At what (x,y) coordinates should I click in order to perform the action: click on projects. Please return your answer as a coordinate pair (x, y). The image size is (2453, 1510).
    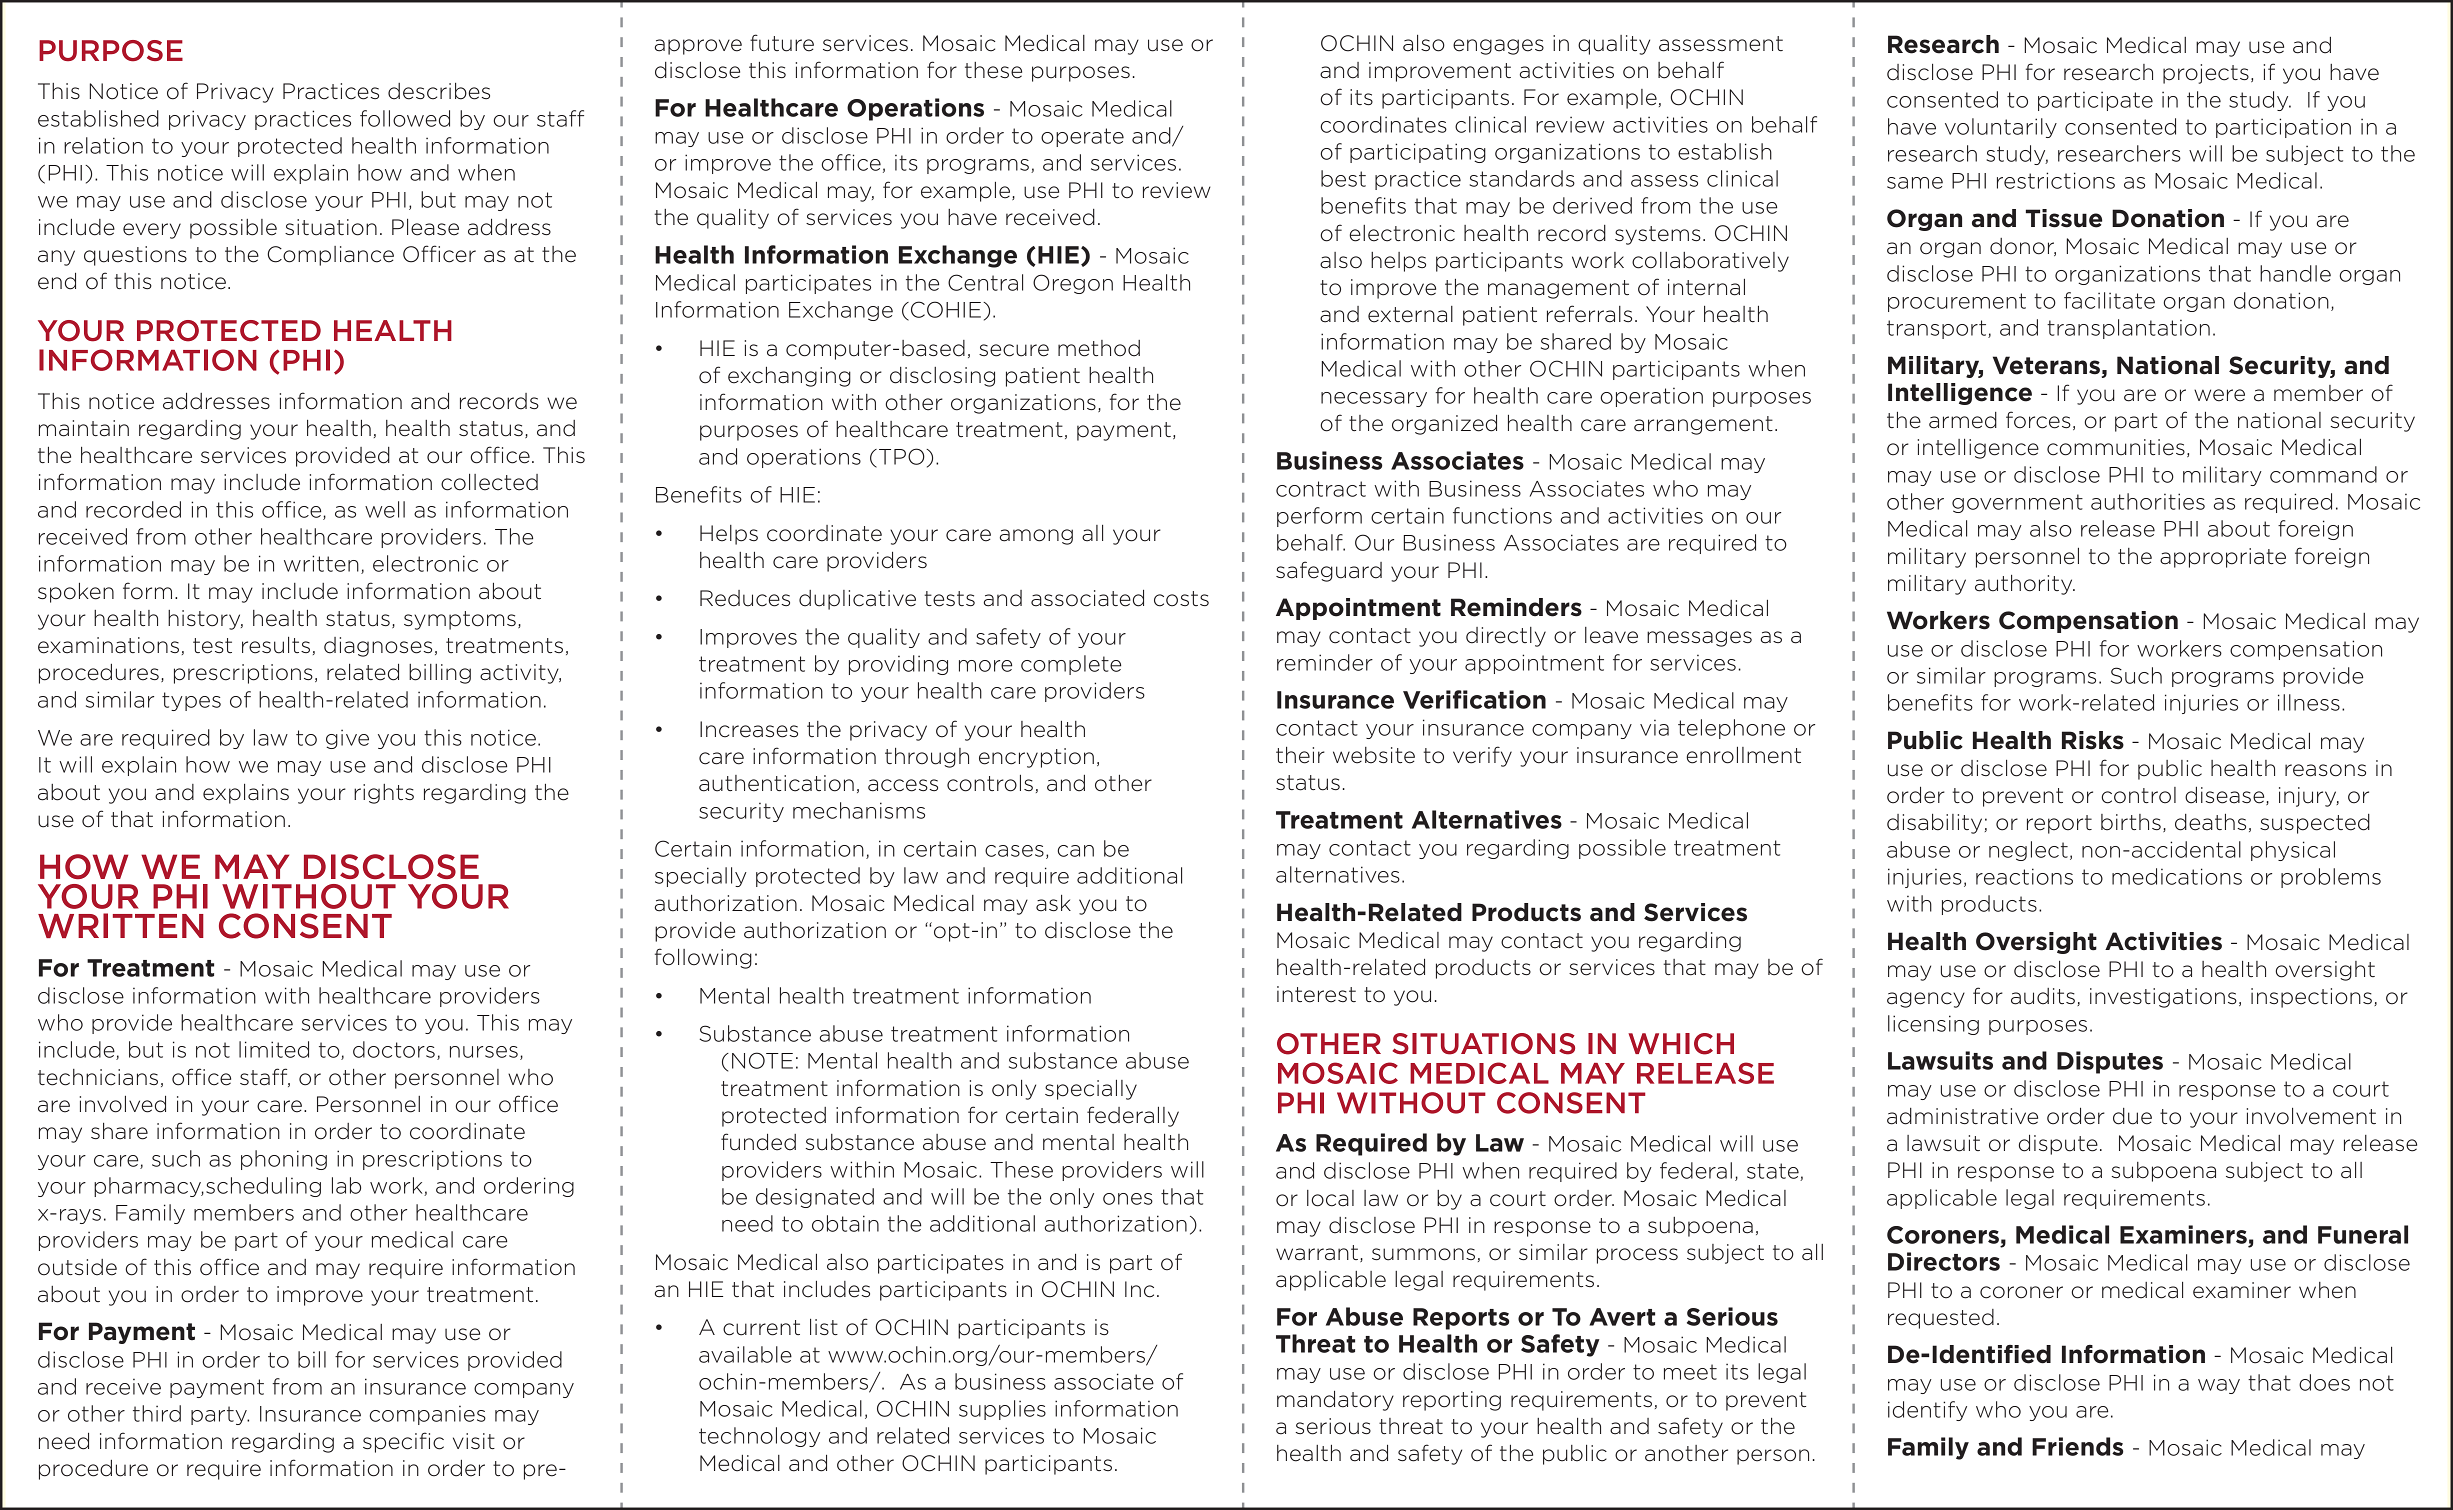
    Looking at the image, I should click on (2206, 74).
